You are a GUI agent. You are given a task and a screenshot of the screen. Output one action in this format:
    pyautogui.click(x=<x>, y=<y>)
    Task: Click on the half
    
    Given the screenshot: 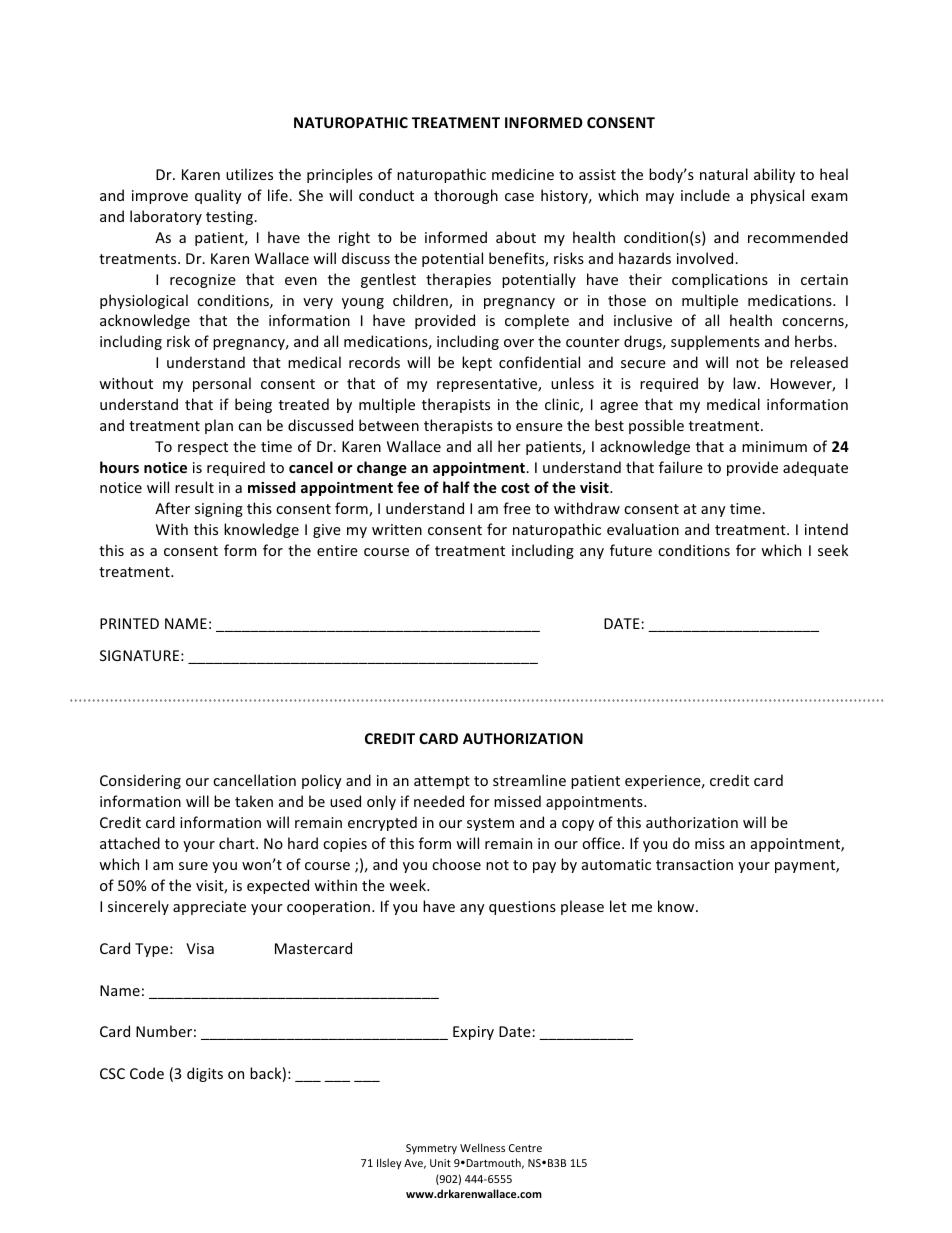 What is the action you would take?
    pyautogui.click(x=456, y=487)
